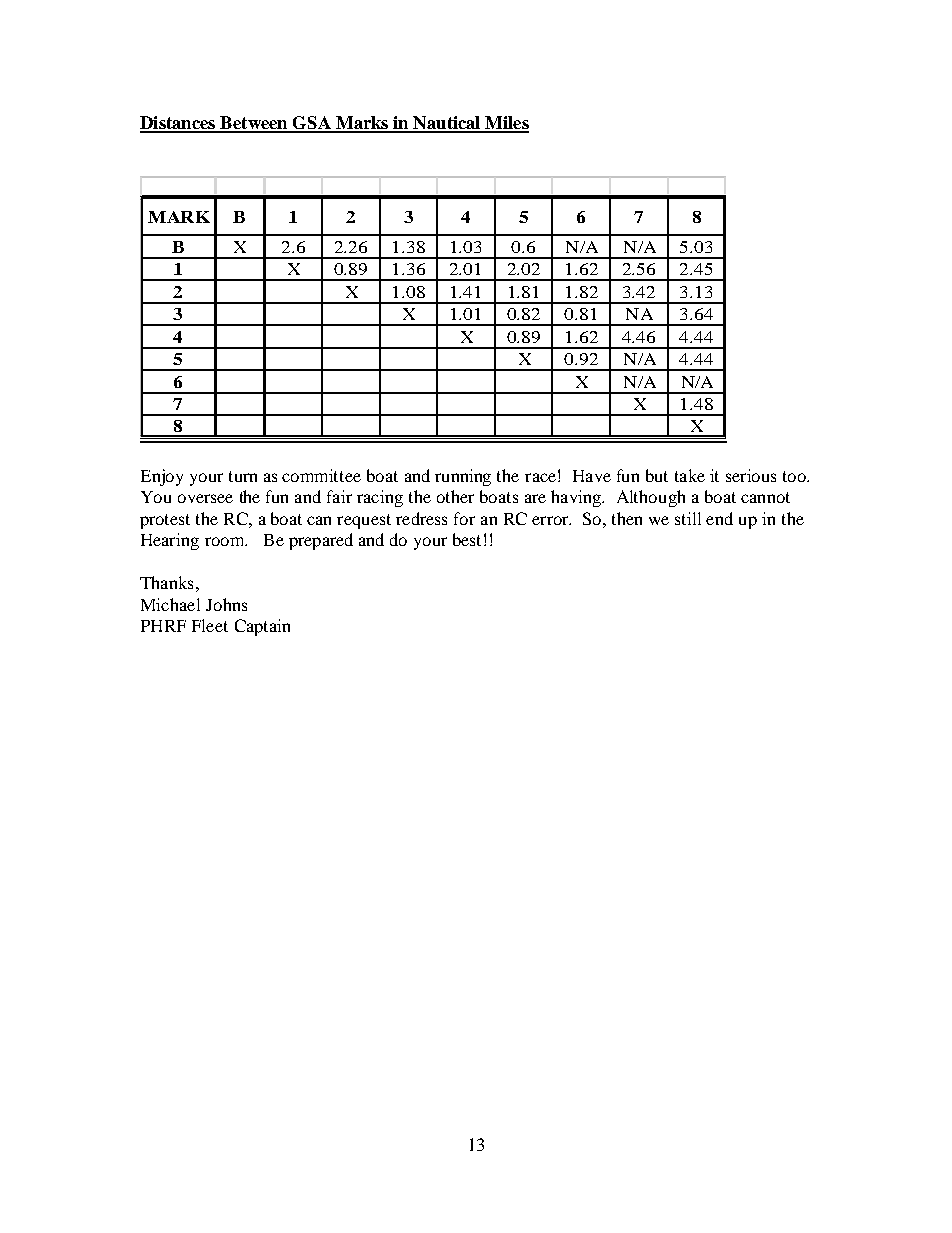 This screenshot has width=952, height=1233. What do you see at coordinates (226, 604) in the screenshot?
I see `Johns` at bounding box center [226, 604].
